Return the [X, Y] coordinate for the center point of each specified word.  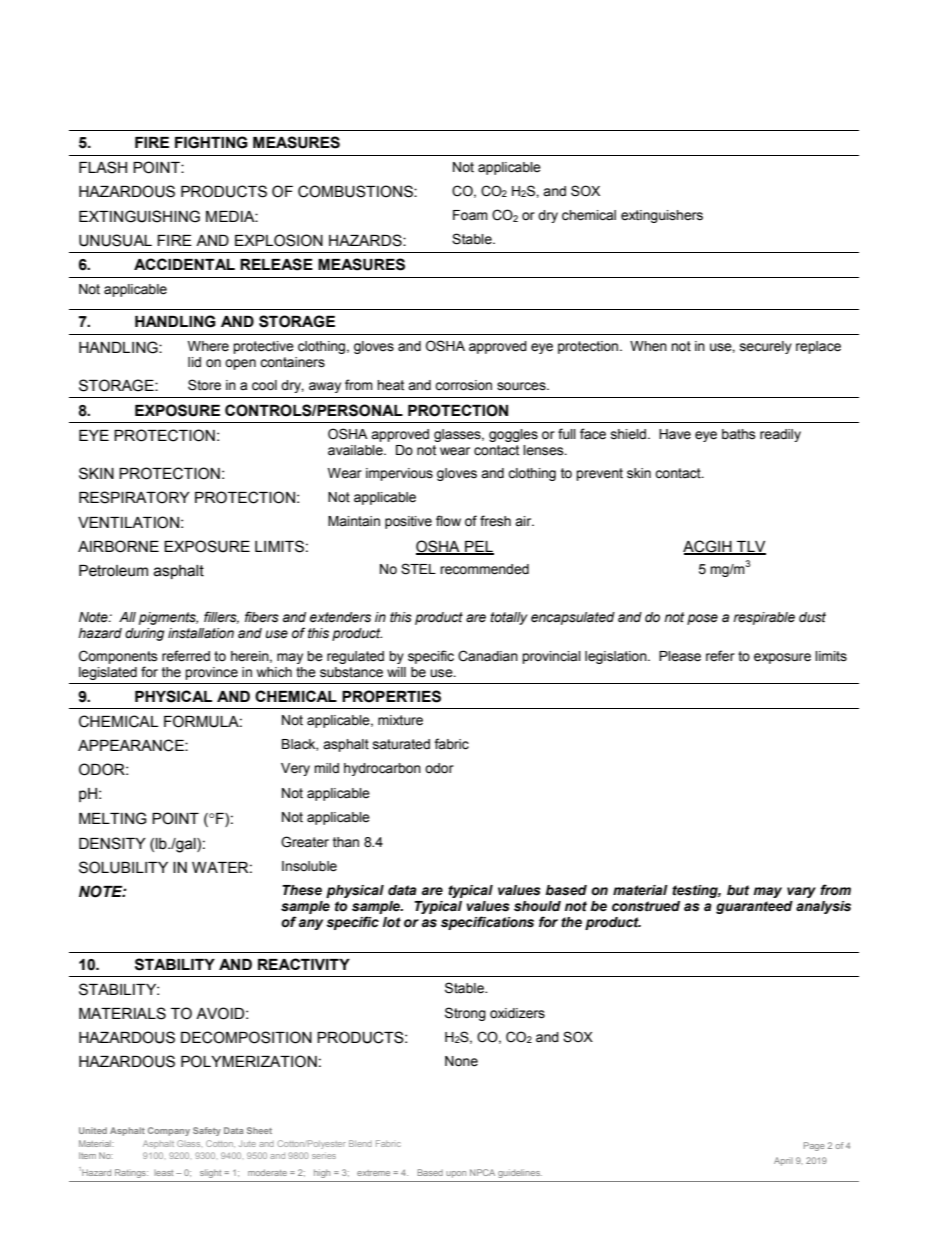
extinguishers [662, 216]
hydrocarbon [382, 769]
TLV [750, 547]
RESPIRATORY [134, 497]
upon [456, 1174]
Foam [470, 215]
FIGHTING [211, 142]
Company [169, 1131]
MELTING [113, 818]
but [738, 890]
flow [448, 521]
